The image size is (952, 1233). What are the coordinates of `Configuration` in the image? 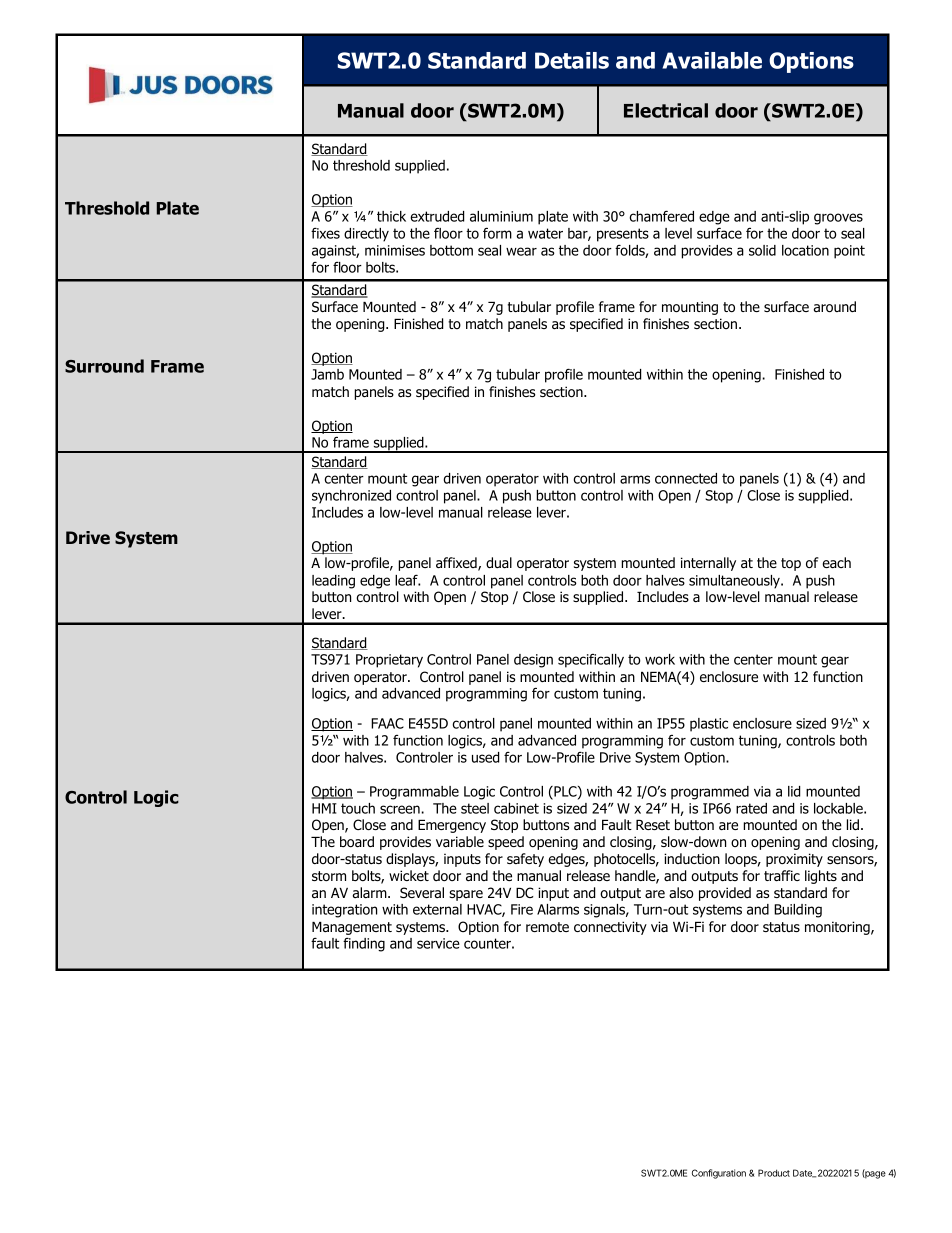 It's located at (719, 1174).
